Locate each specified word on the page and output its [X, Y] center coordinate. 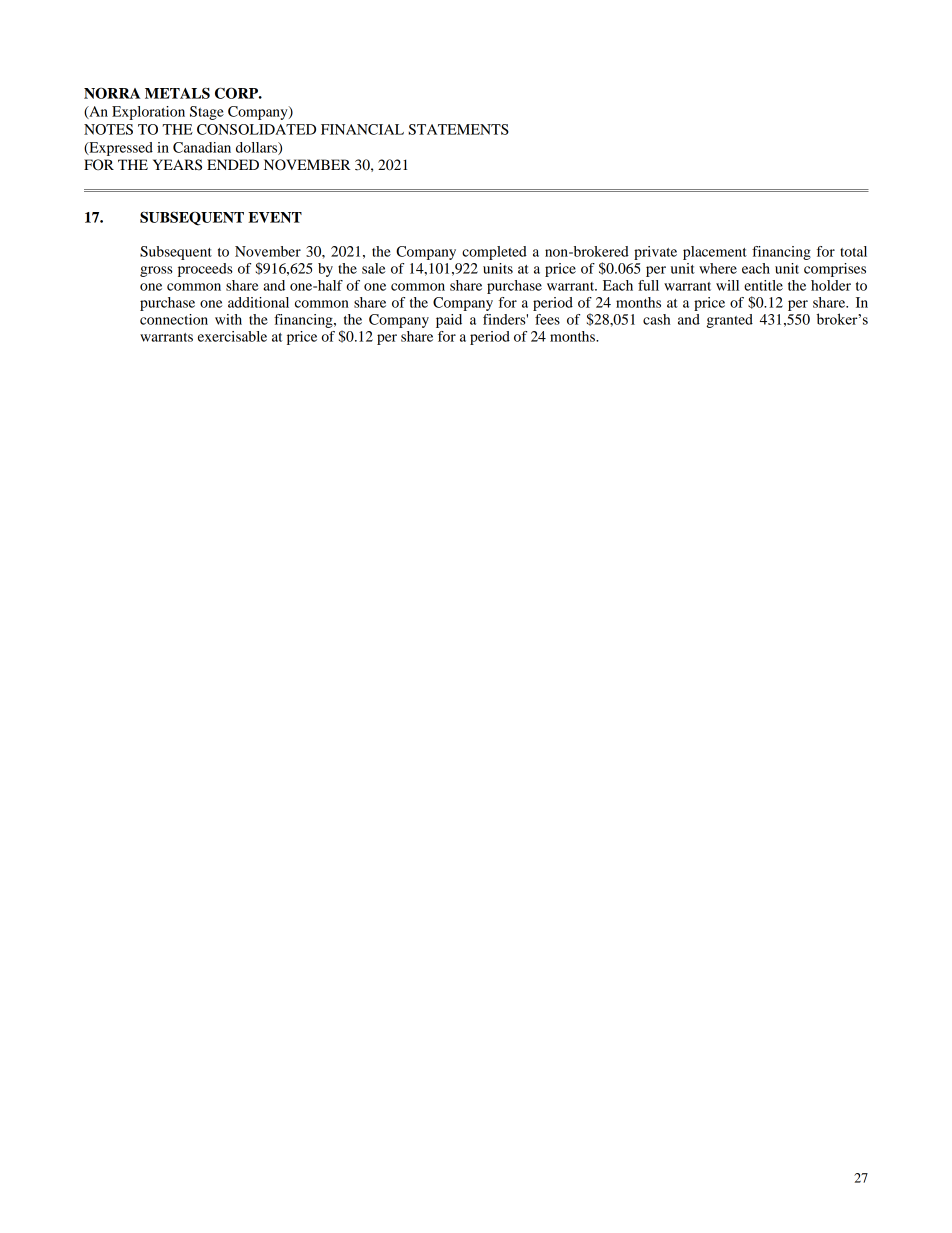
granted [729, 321]
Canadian [202, 147]
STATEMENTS [458, 129]
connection [174, 319]
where [718, 268]
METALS [177, 93]
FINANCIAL [362, 129]
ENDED [233, 164]
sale [374, 268]
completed [494, 253]
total [853, 251]
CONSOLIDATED [256, 129]
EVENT [275, 217]
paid [449, 321]
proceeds [205, 270]
